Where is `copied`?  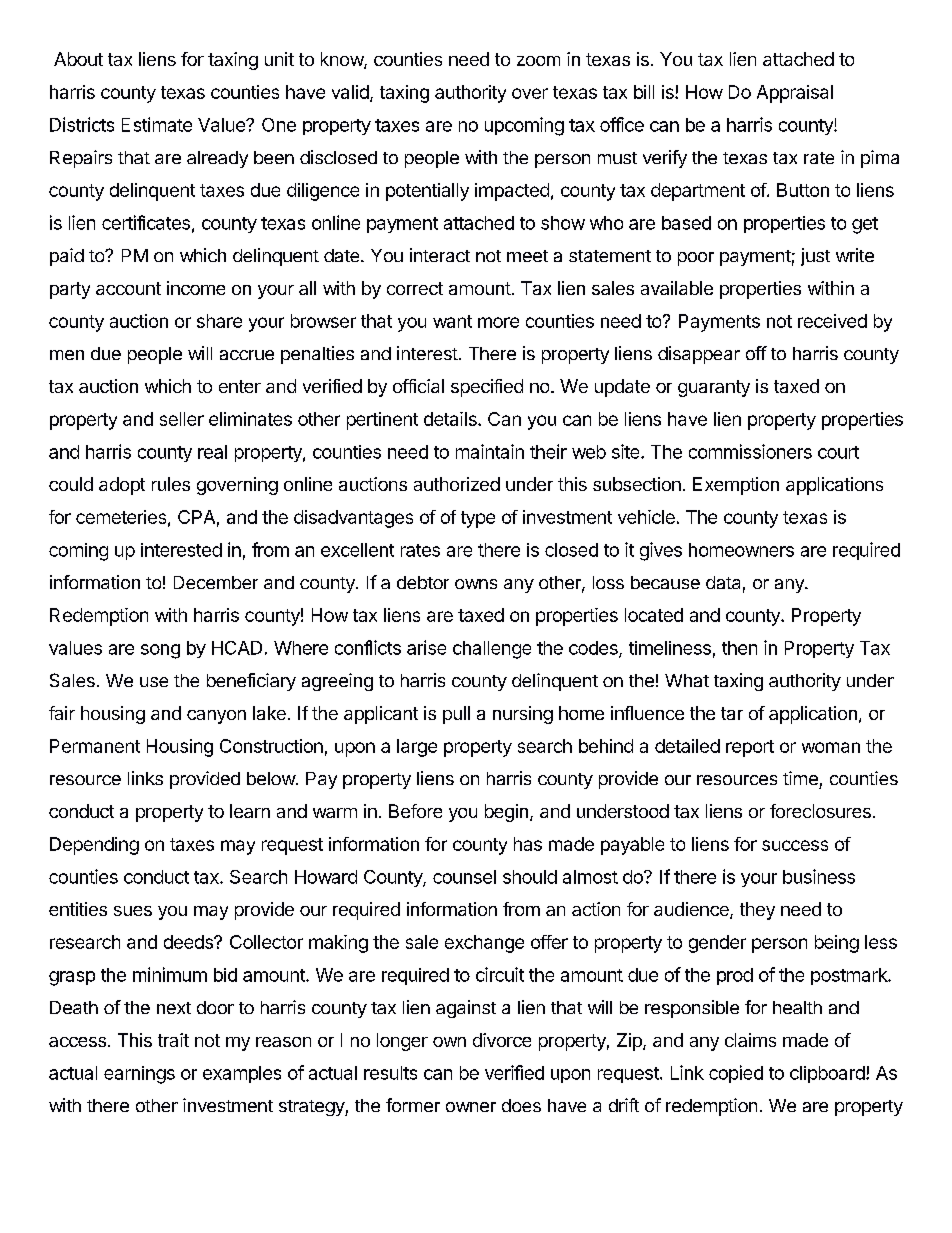 copied is located at coordinates (736, 1074).
